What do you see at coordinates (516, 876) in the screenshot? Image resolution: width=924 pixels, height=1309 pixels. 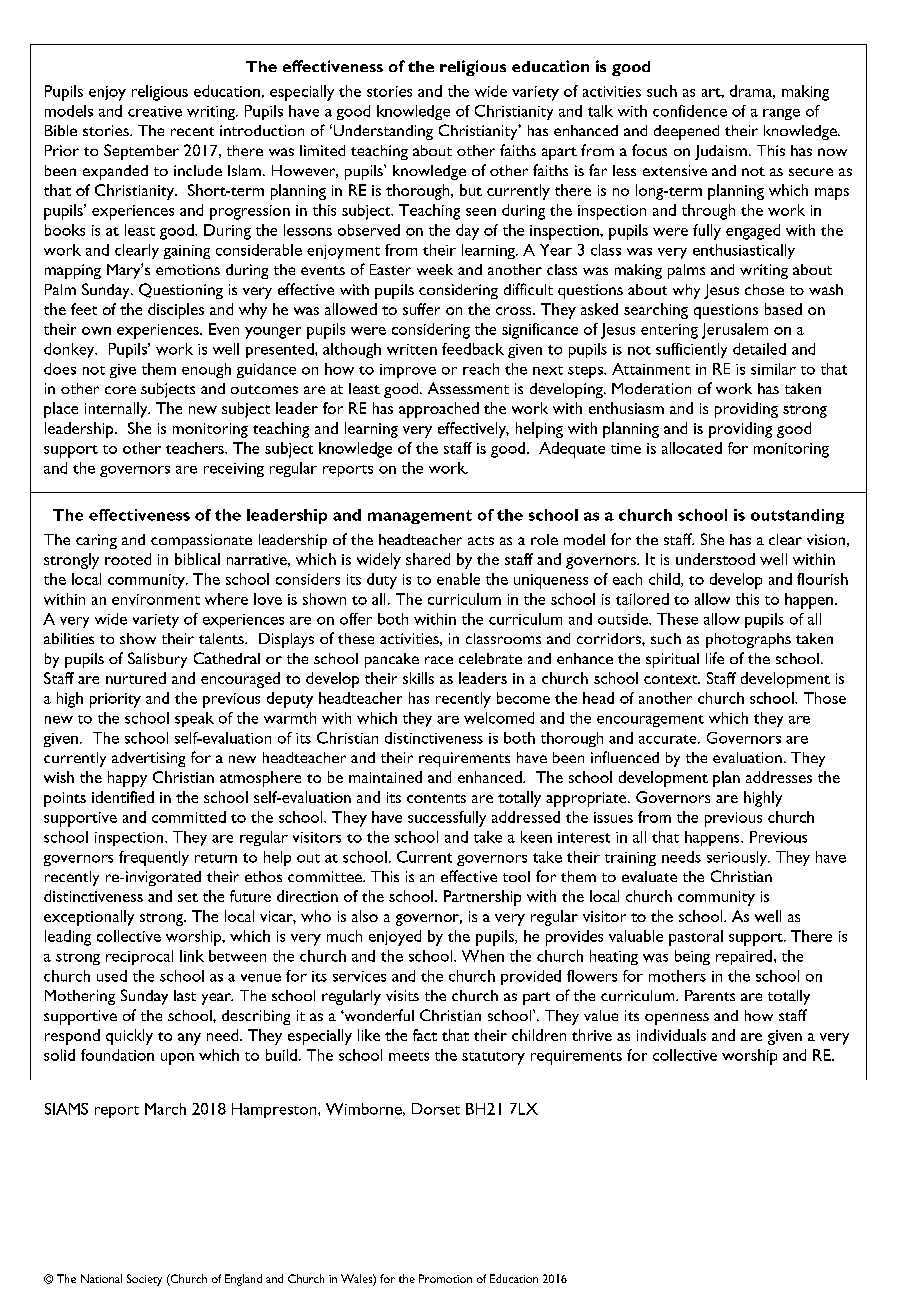 I see `tool` at bounding box center [516, 876].
